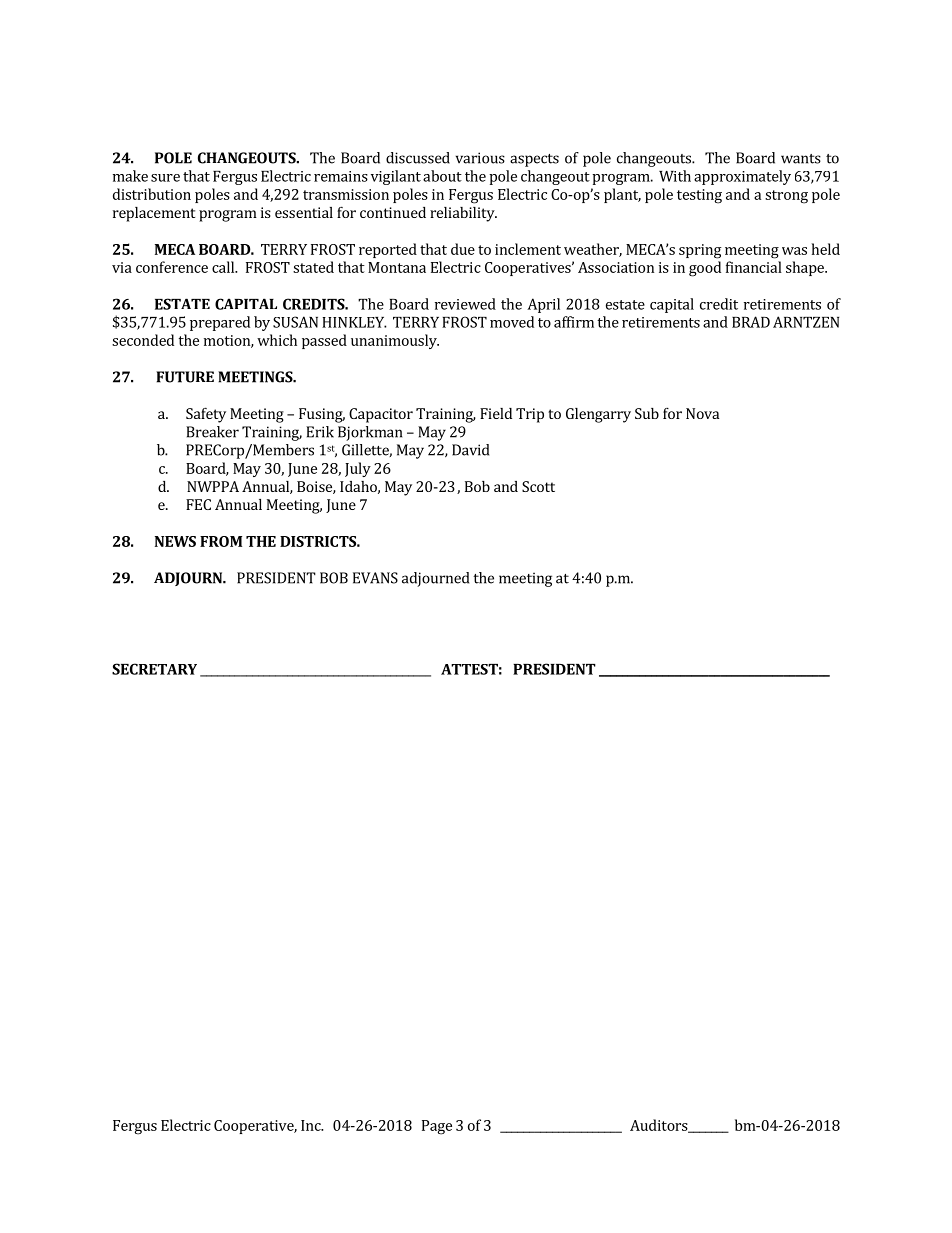 The height and width of the screenshot is (1233, 952). I want to click on sure, so click(165, 178).
